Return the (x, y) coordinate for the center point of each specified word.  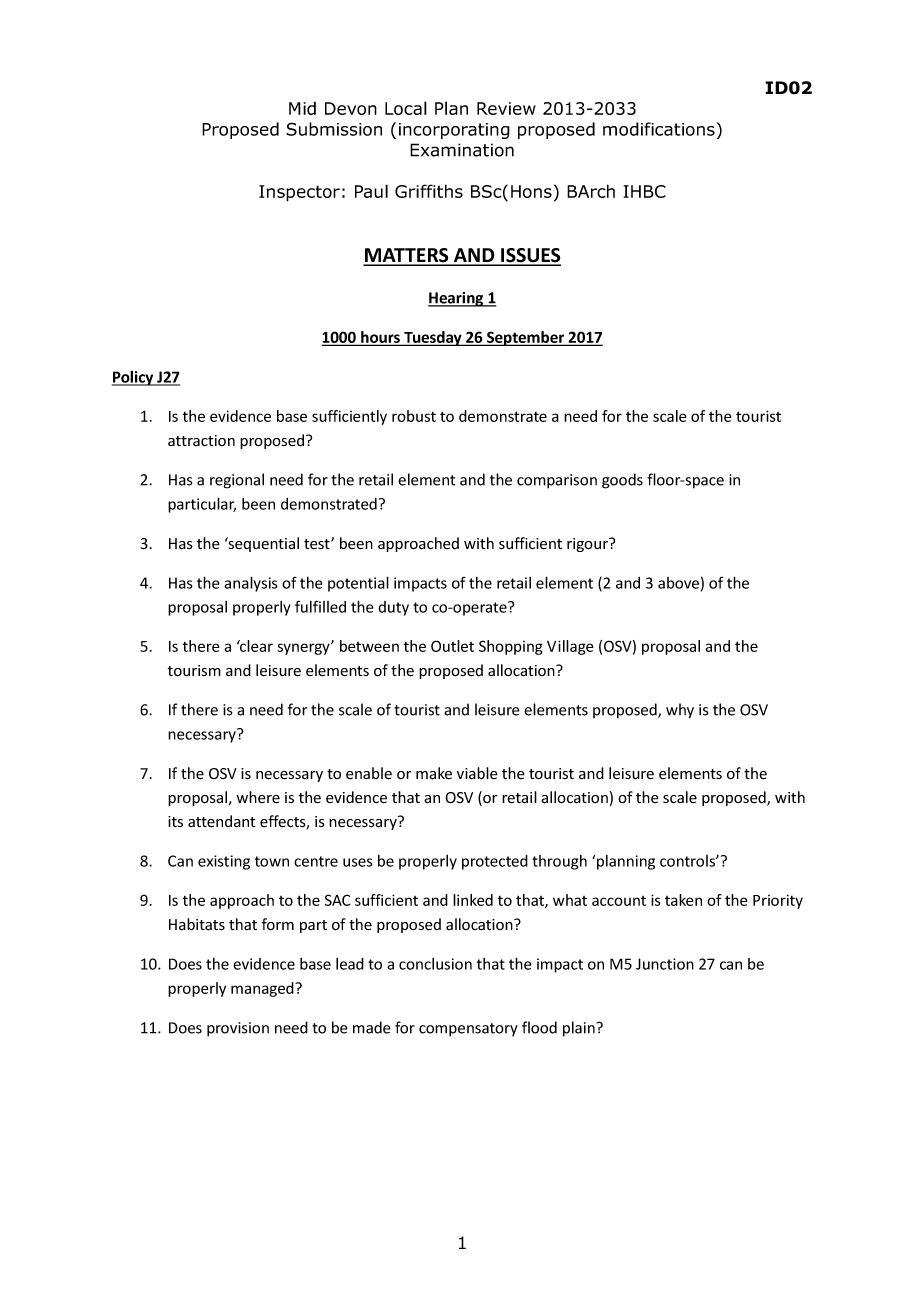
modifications (659, 129)
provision (238, 1029)
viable (477, 773)
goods (622, 481)
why (680, 711)
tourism (194, 671)
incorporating (454, 131)
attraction (201, 440)
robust (414, 416)
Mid (302, 108)
